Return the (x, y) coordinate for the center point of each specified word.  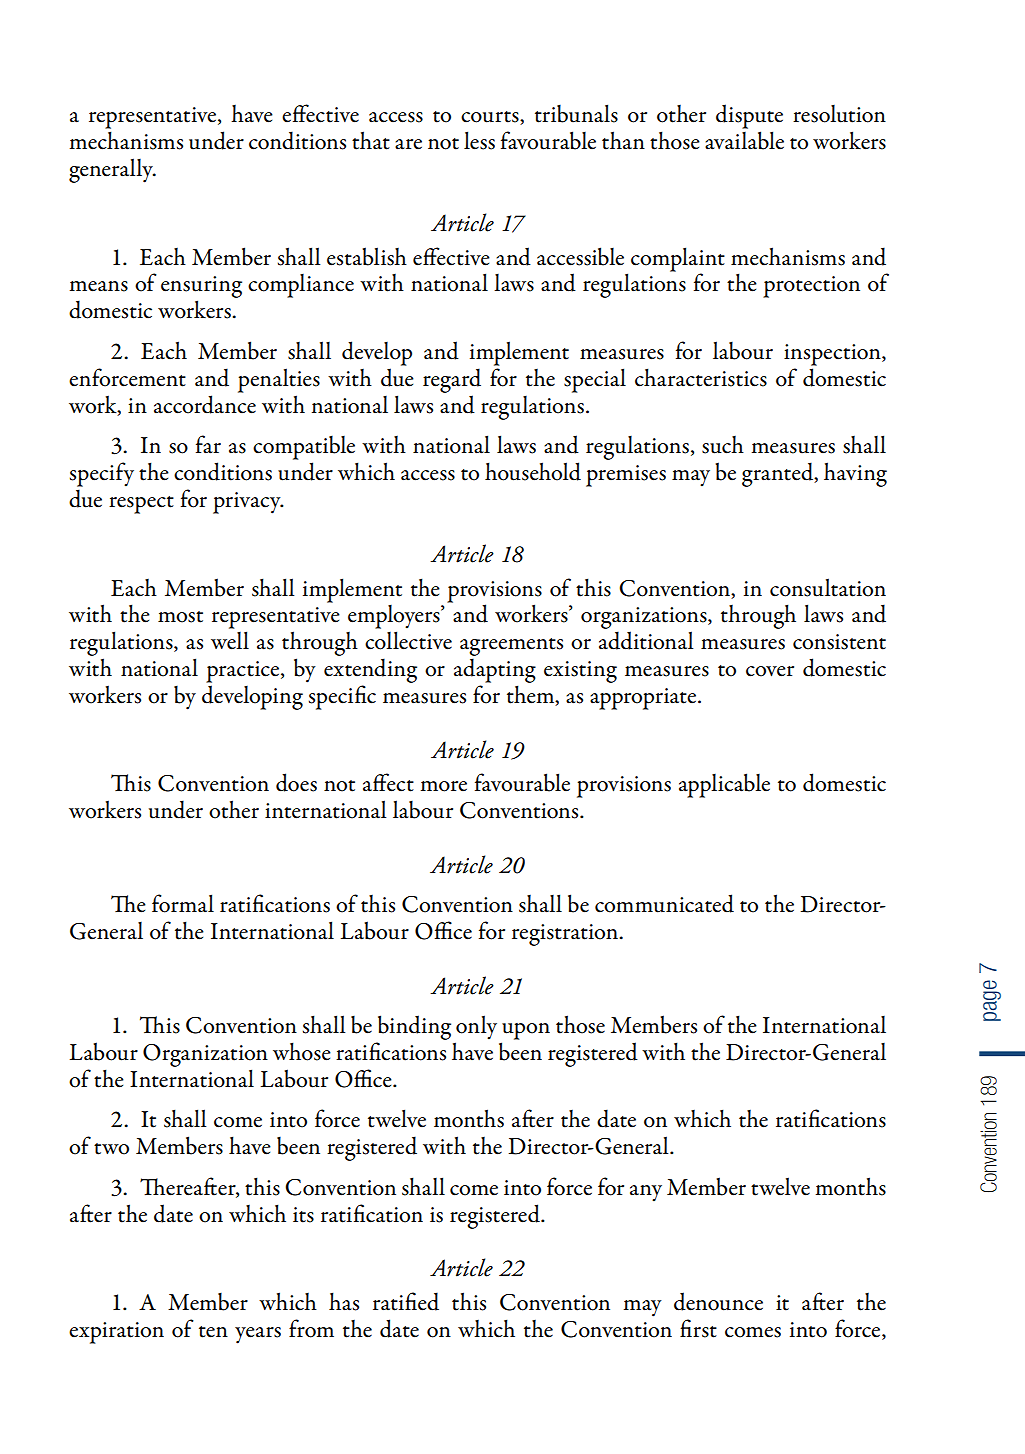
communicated (664, 903)
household (533, 471)
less (479, 140)
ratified (406, 1301)
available (744, 140)
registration (566, 935)
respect (141, 505)
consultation (828, 587)
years (258, 1335)
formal (183, 903)
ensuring (201, 288)
